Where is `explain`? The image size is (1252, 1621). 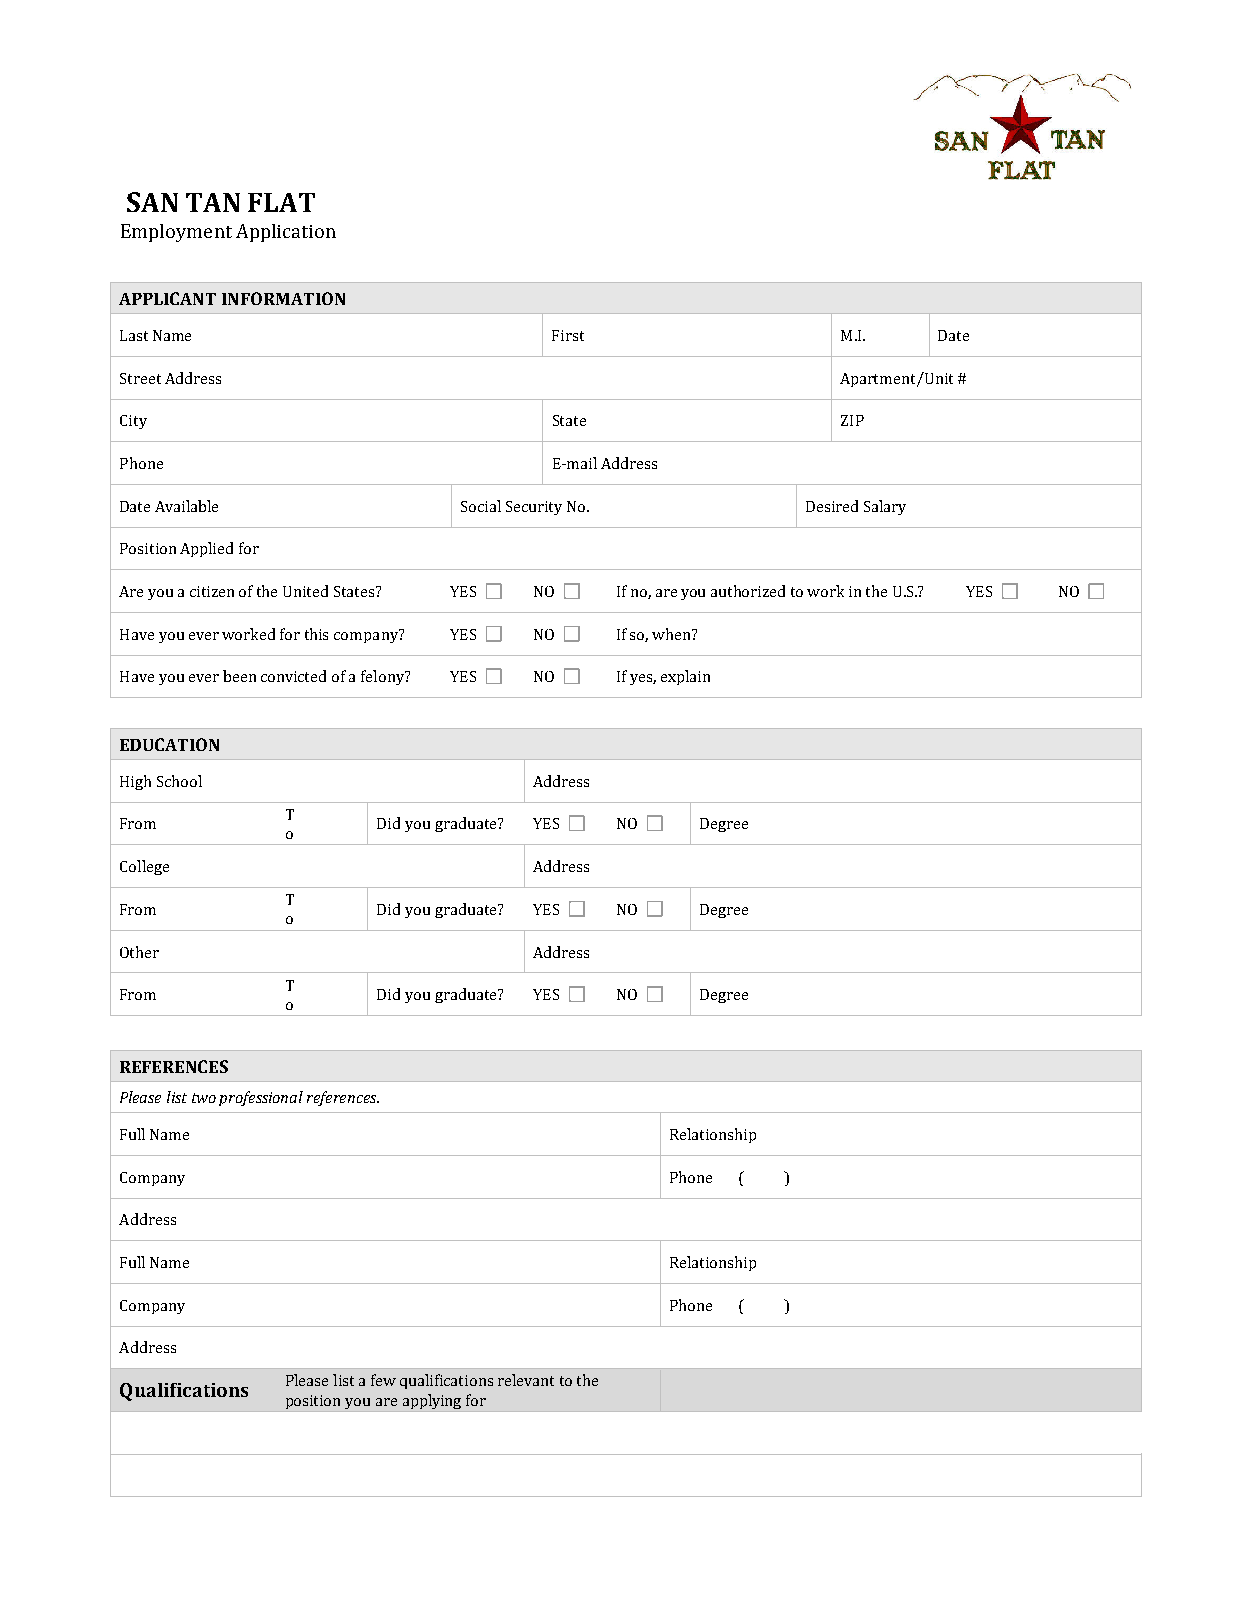
explain is located at coordinates (685, 677).
